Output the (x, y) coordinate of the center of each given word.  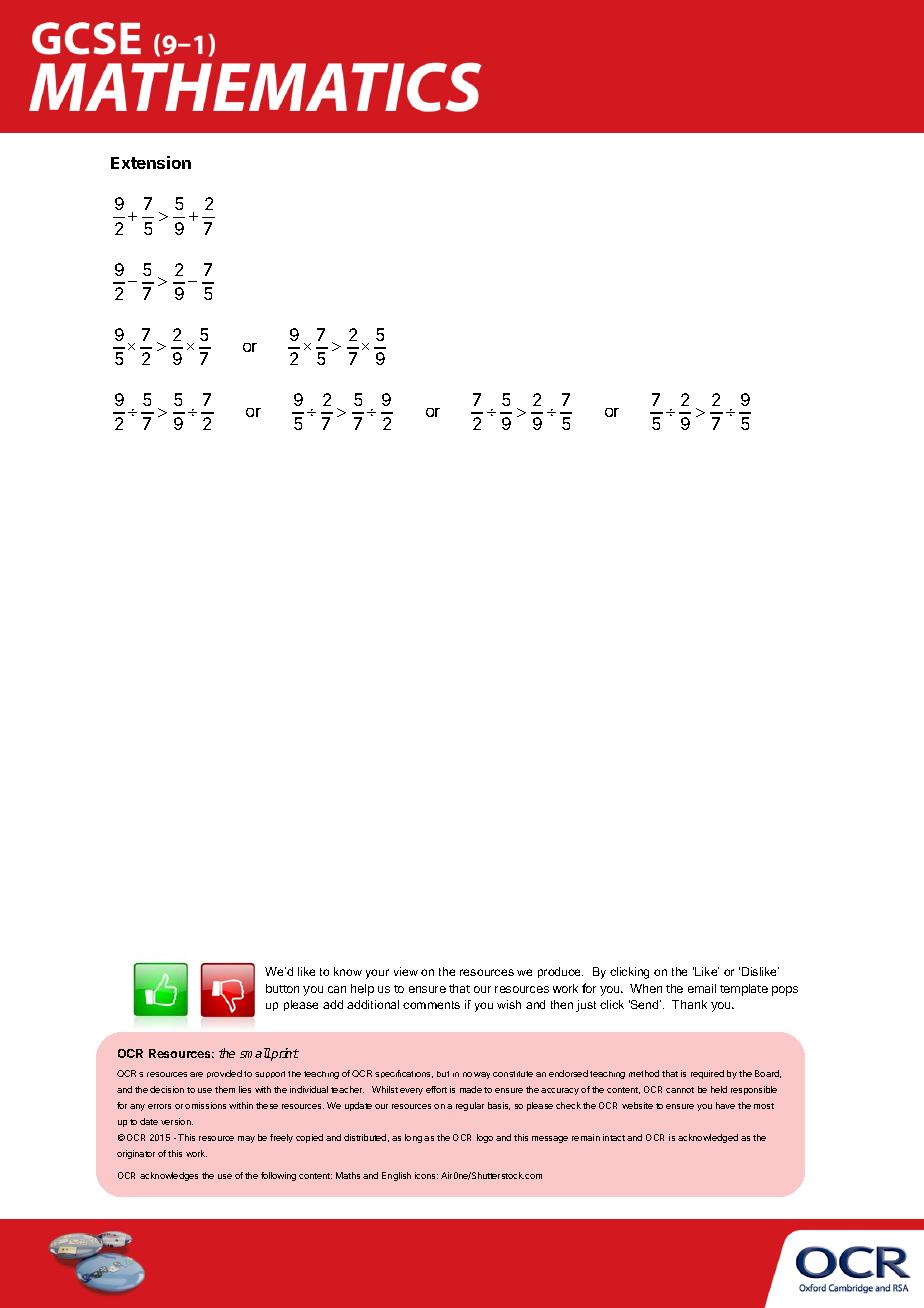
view (406, 971)
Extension (151, 162)
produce (560, 972)
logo (485, 1138)
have (725, 1105)
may (246, 1139)
